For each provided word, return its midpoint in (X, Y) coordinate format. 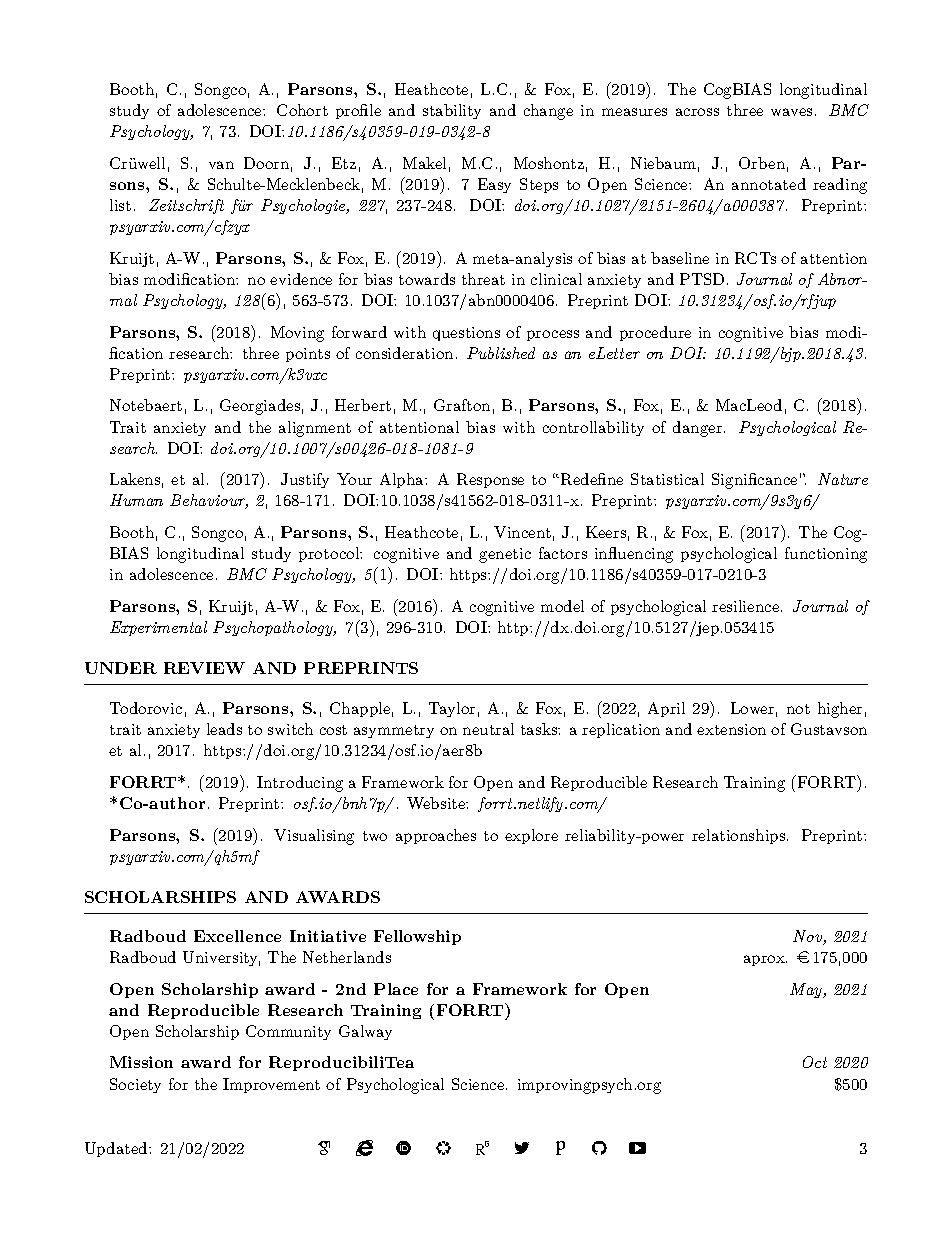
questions (466, 334)
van (221, 165)
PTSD (702, 279)
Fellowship (417, 937)
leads (224, 729)
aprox (765, 960)
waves (791, 112)
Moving (297, 334)
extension (731, 729)
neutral (488, 729)
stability (452, 111)
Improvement (271, 1085)
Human (136, 500)
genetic (505, 555)
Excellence (237, 936)
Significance (754, 481)
